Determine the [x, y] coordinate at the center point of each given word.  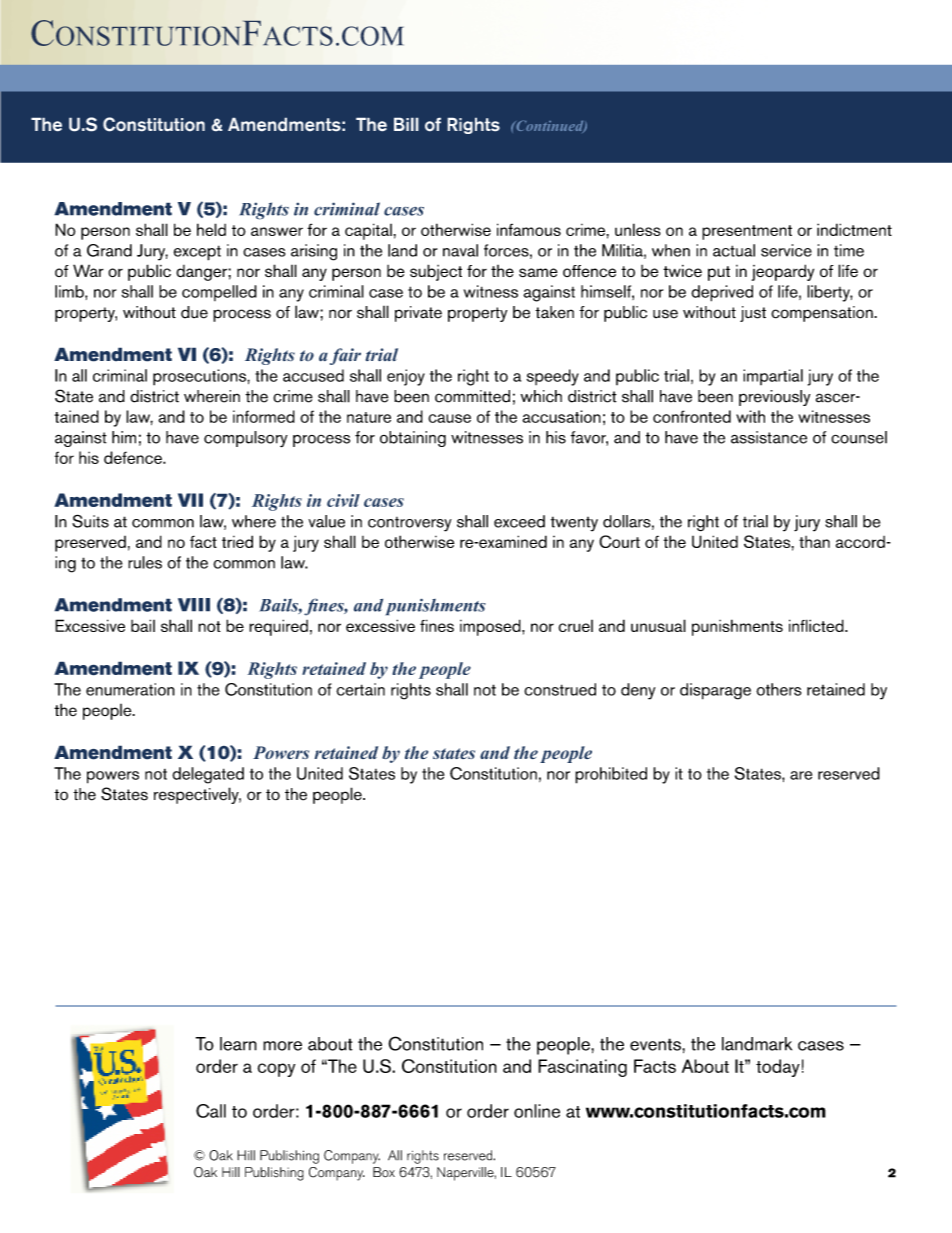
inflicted [817, 625]
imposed [491, 627]
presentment [747, 232]
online [537, 1111]
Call [211, 1111]
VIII [194, 605]
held [211, 229]
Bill [406, 124]
